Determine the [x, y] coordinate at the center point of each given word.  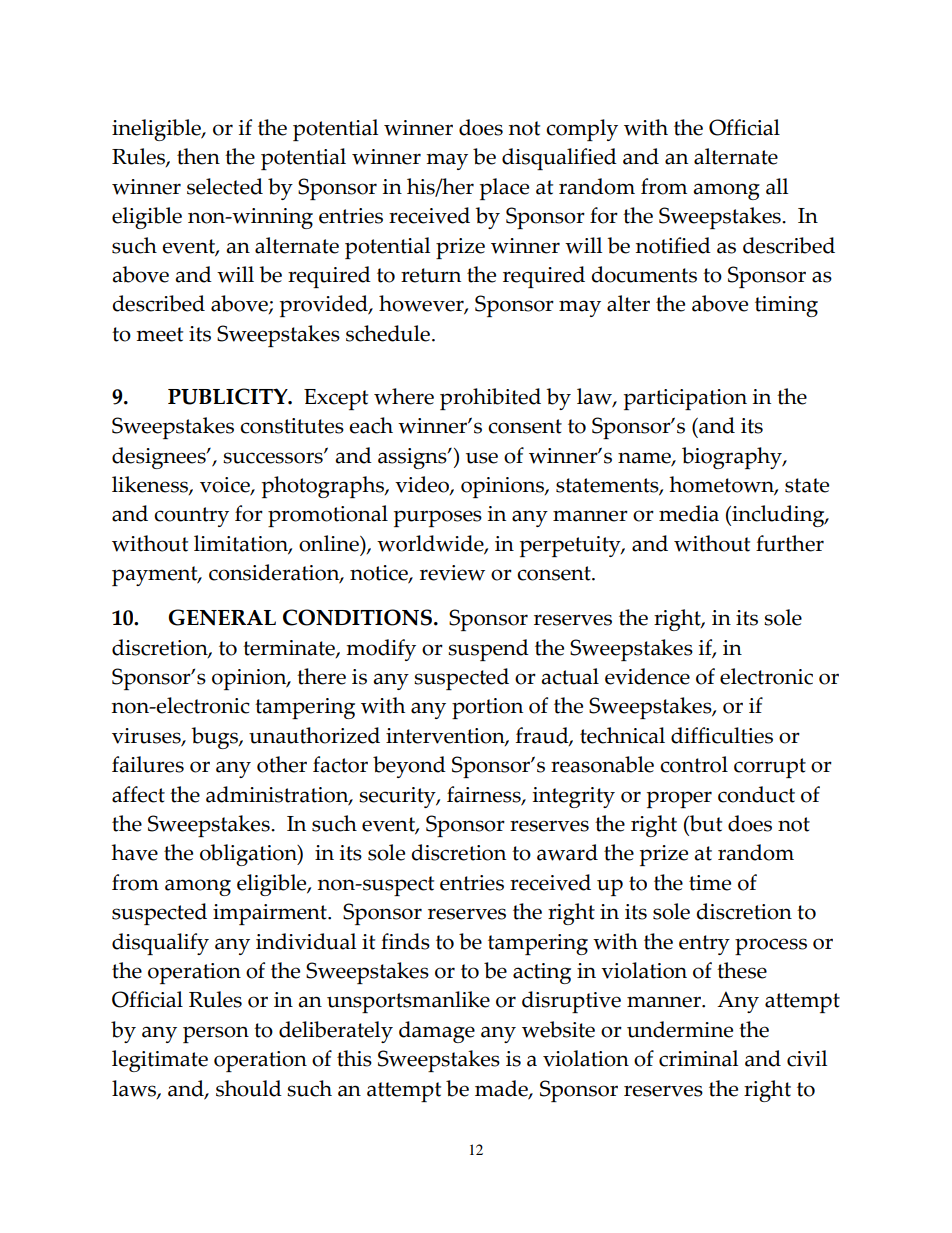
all [777, 186]
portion [487, 708]
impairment [271, 914]
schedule [388, 333]
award [567, 852]
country [191, 517]
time [710, 883]
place [504, 189]
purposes [438, 518]
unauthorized [314, 735]
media [689, 513]
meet [159, 334]
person [216, 1034]
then [198, 156]
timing [786, 306]
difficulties [722, 735]
